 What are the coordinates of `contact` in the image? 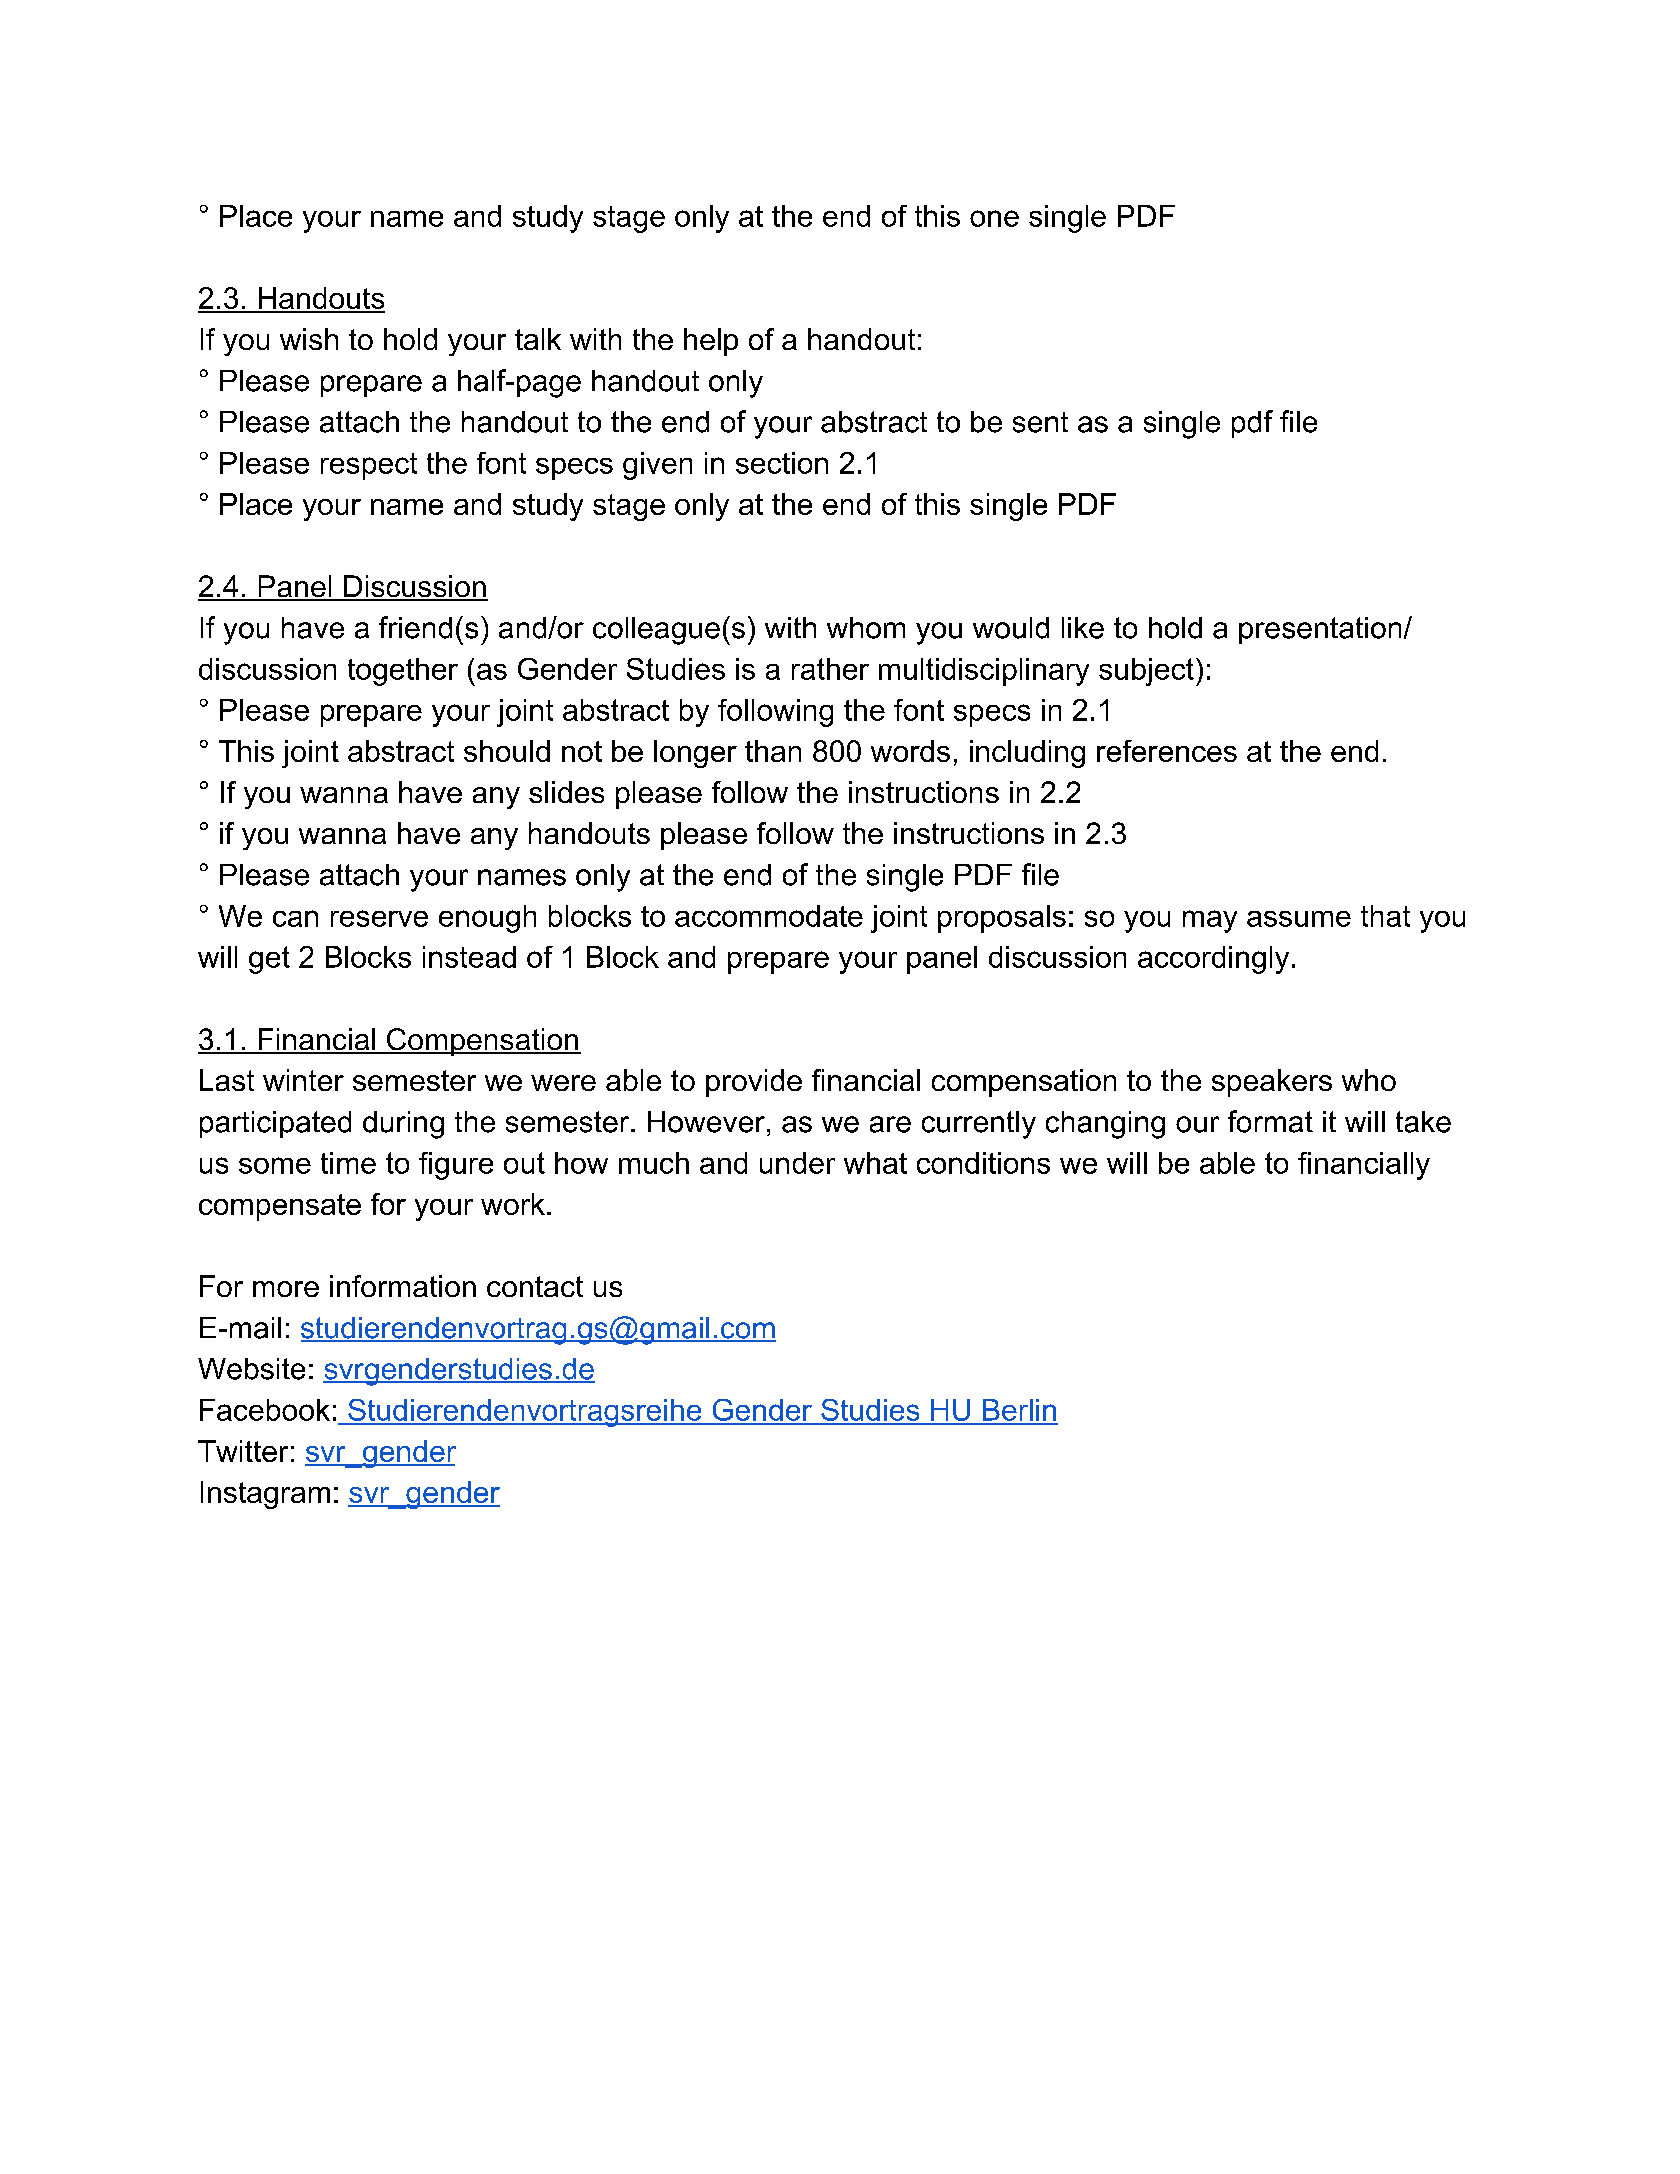 It's located at (535, 1286).
